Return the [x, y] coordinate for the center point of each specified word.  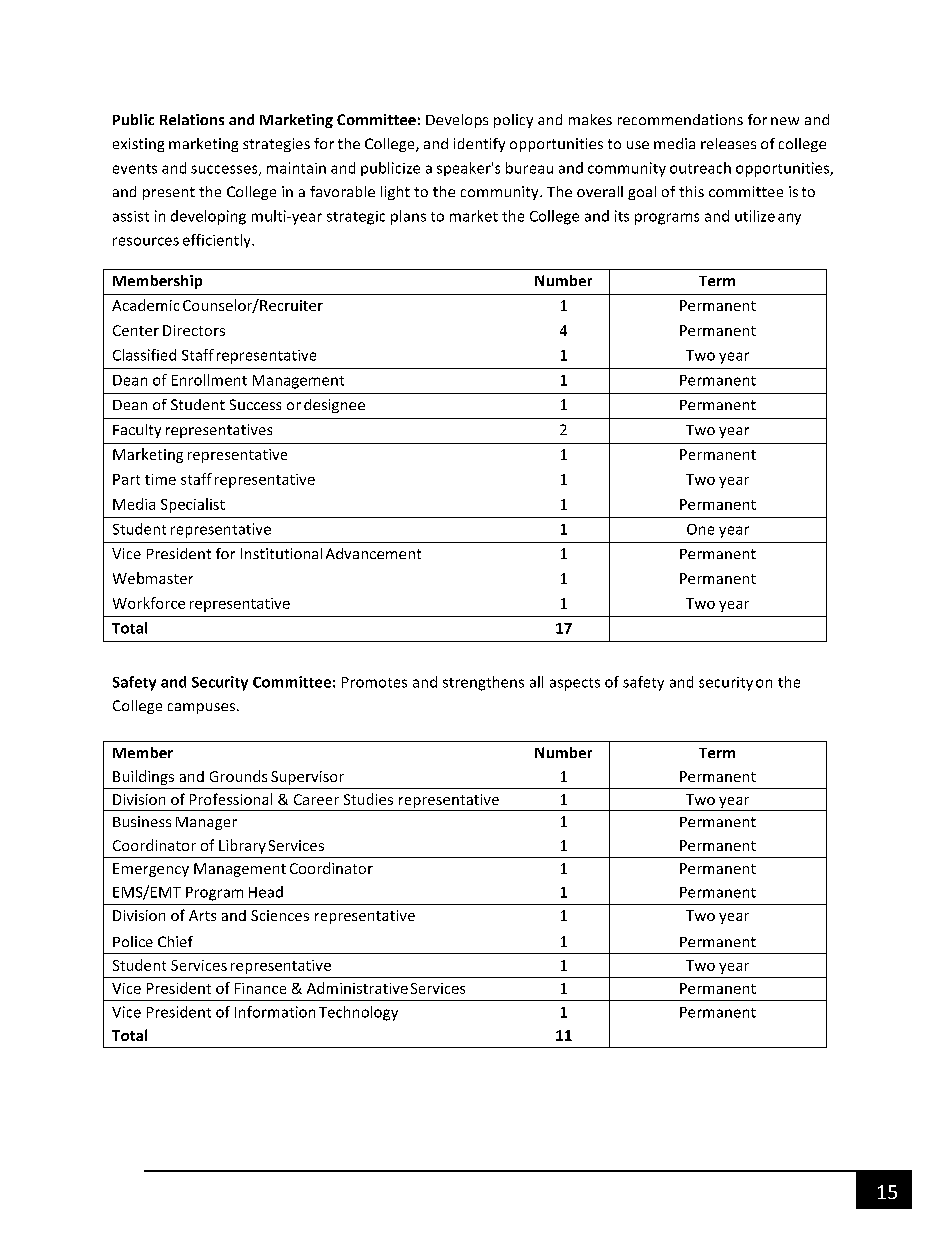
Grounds [238, 776]
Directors [194, 330]
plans [408, 217]
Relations [192, 119]
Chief [175, 941]
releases [728, 143]
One [700, 529]
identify [479, 145]
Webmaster [153, 578]
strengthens [483, 683]
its [622, 216]
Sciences [280, 915]
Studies [368, 799]
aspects [575, 684]
